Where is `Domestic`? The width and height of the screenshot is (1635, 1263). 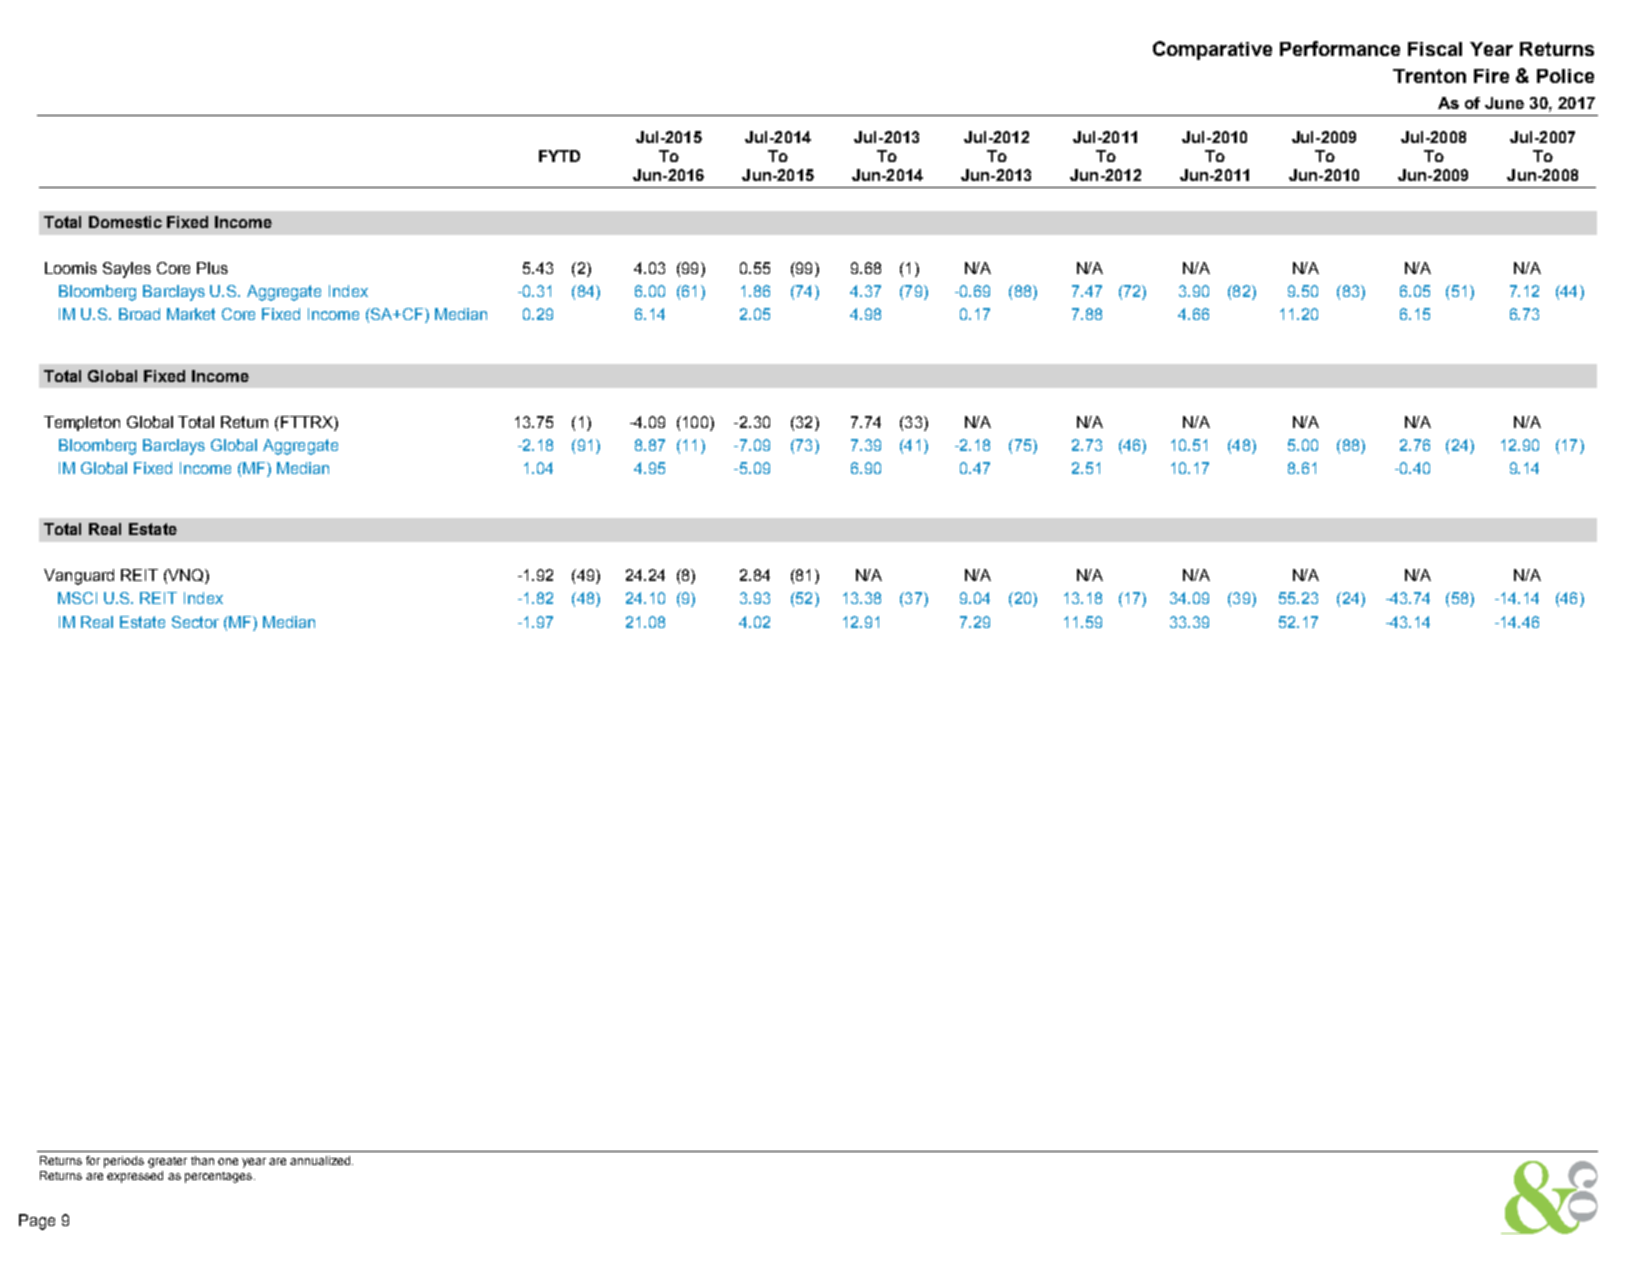
Domestic is located at coordinates (125, 222).
